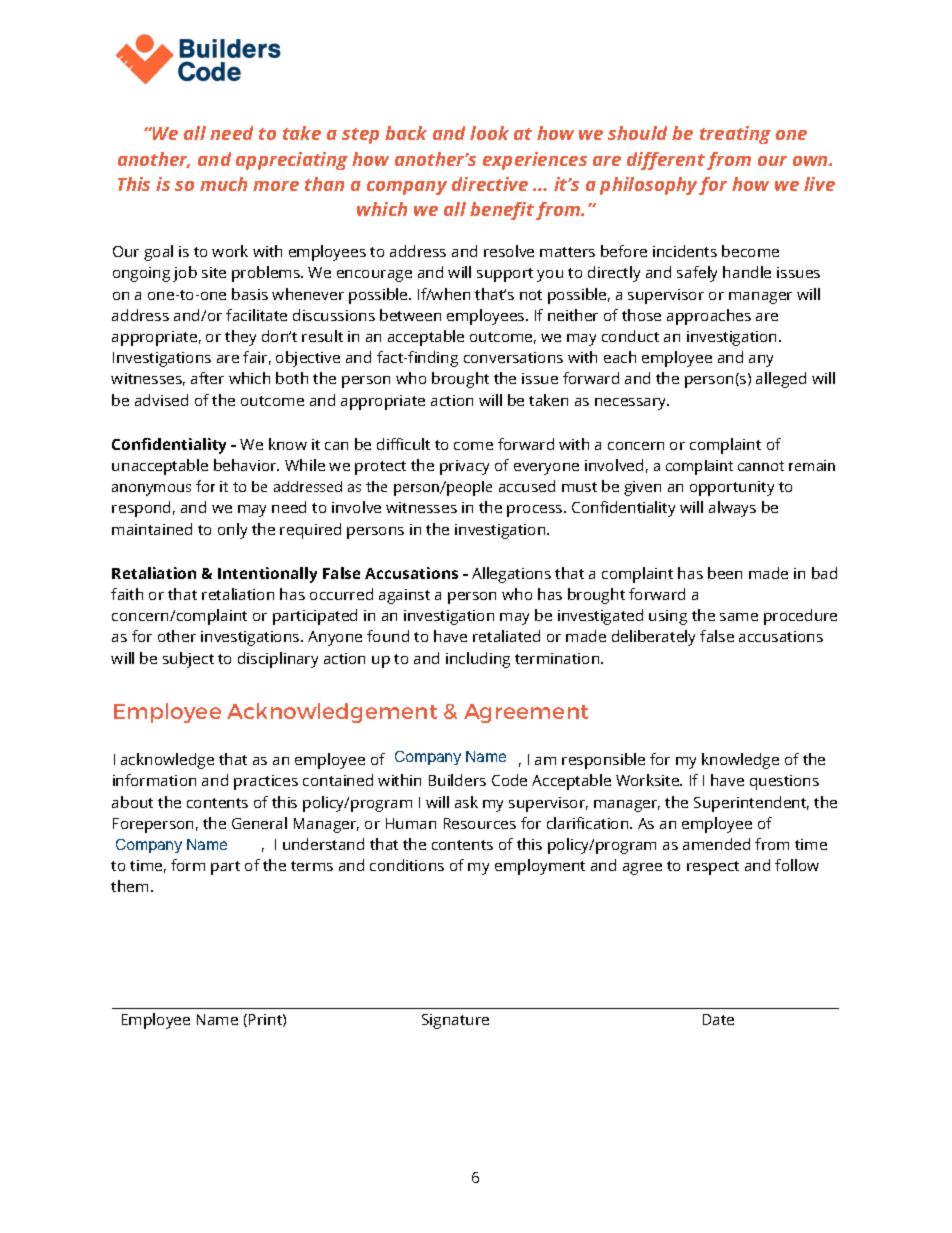 The height and width of the screenshot is (1233, 952). Describe the element at coordinates (725, 573) in the screenshot. I see `been` at that location.
